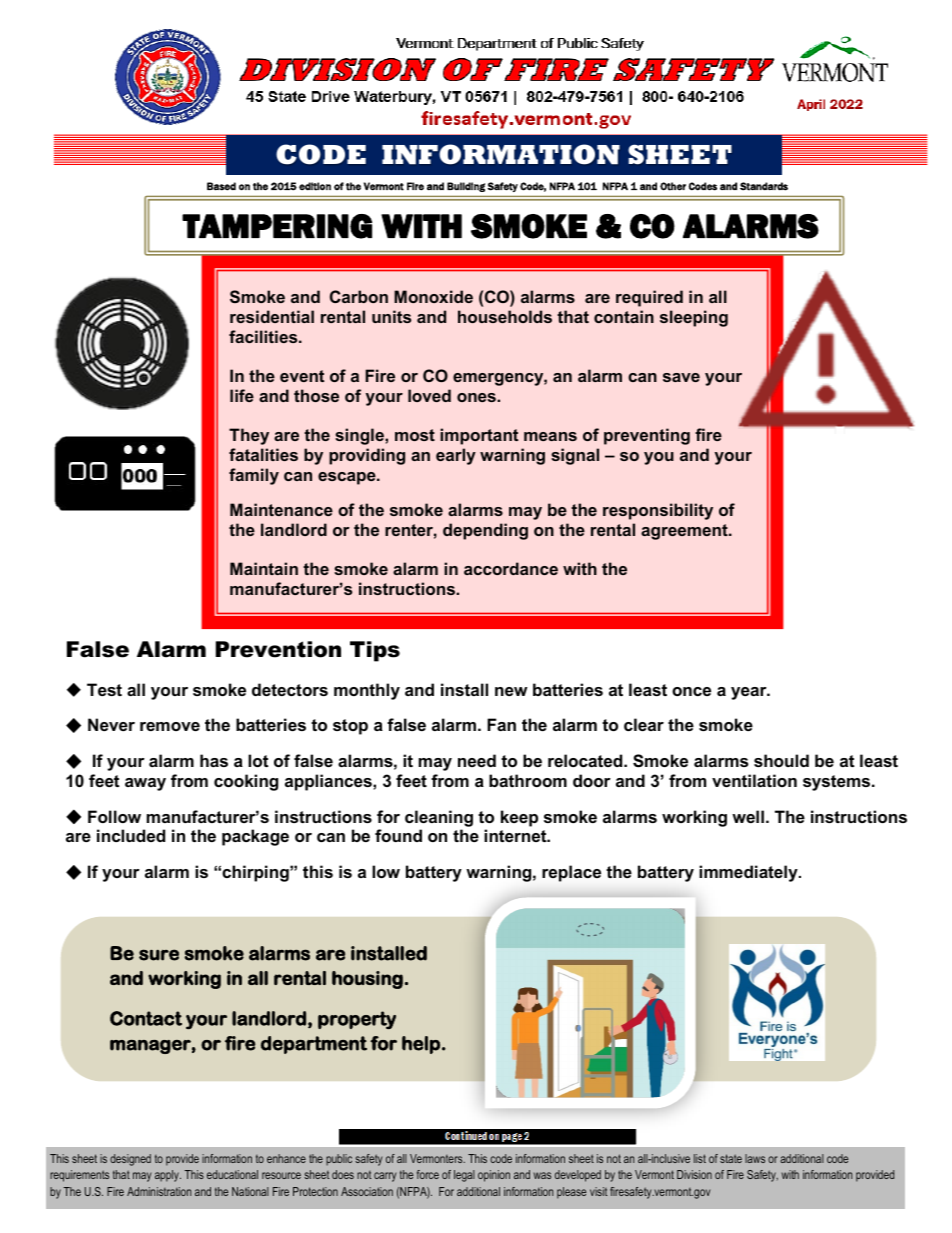 This document has width=952, height=1233. Describe the element at coordinates (221, 186) in the document. I see `Based` at that location.
